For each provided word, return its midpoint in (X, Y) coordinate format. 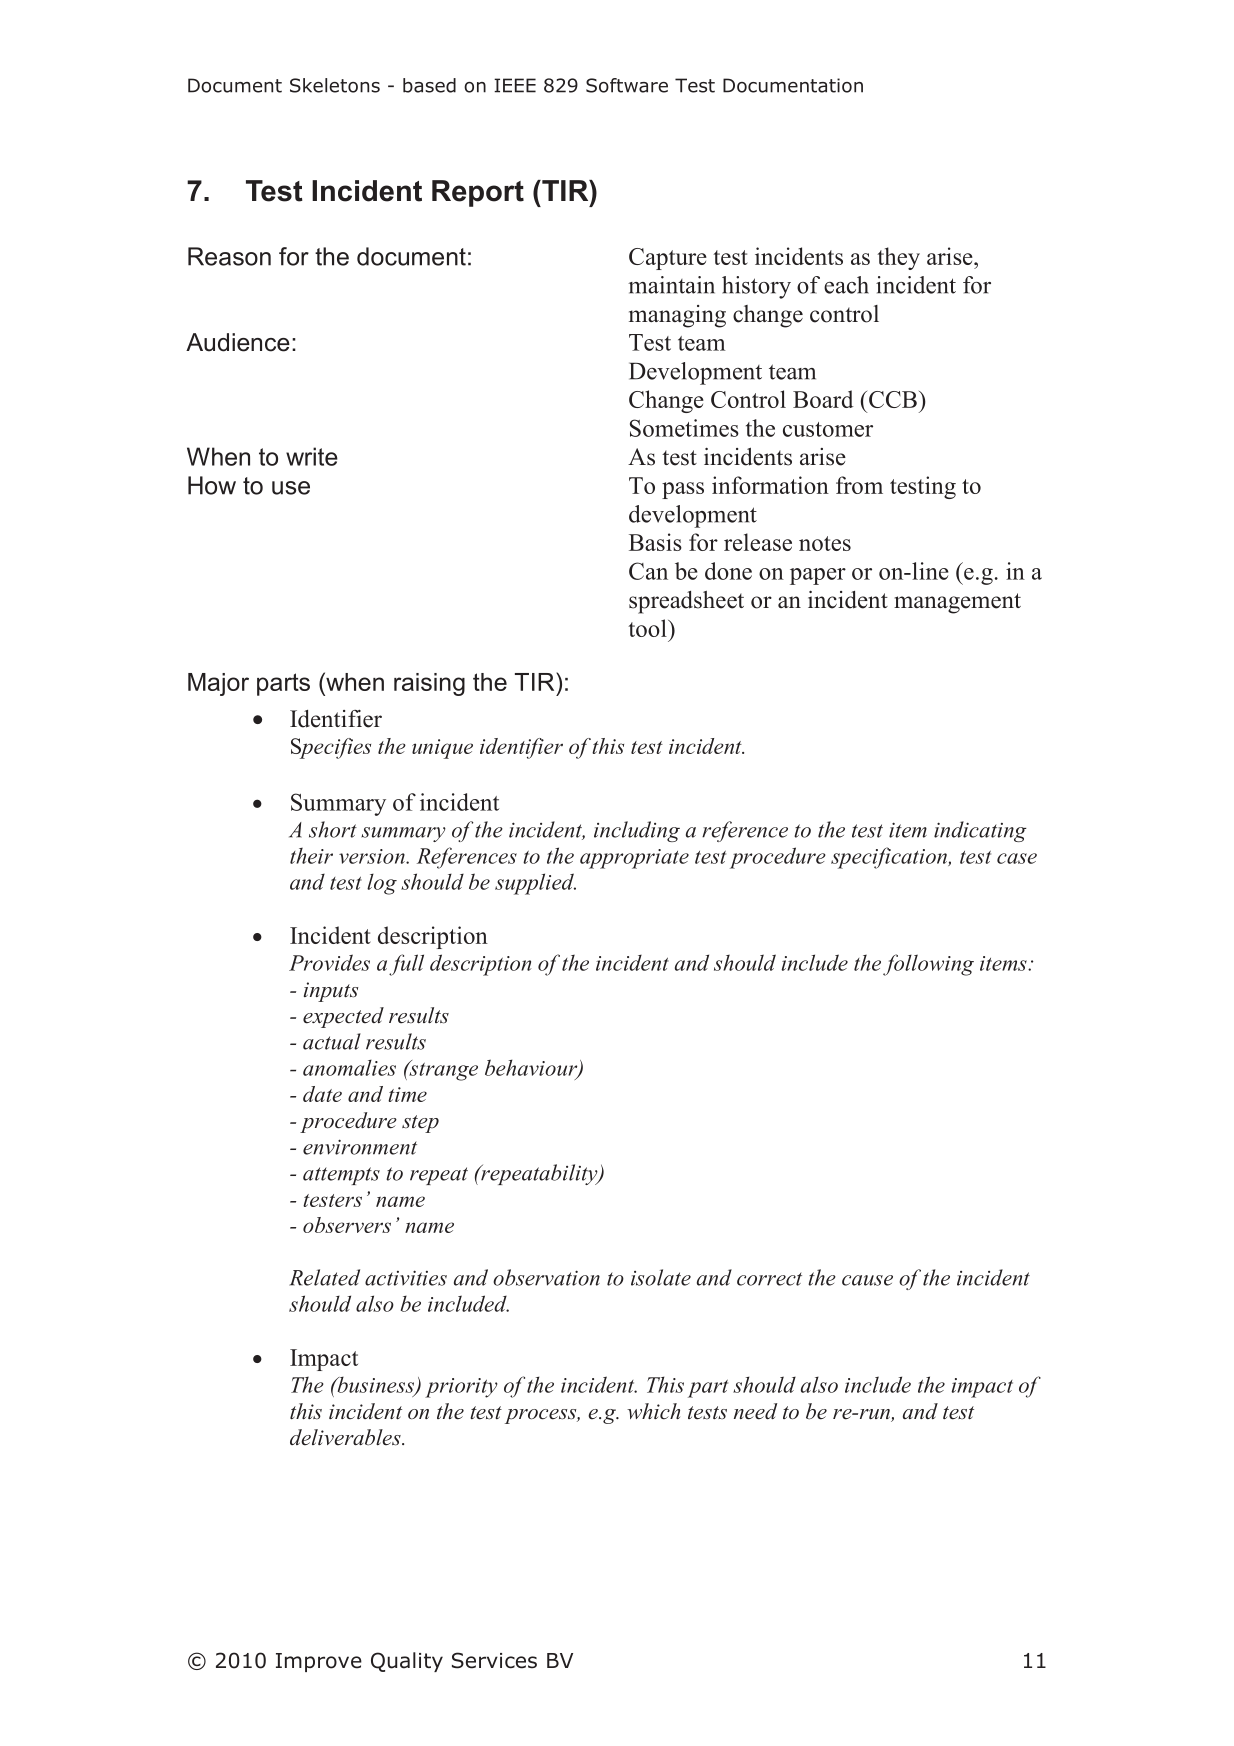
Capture (668, 259)
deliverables (346, 1437)
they (898, 258)
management (957, 603)
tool (648, 628)
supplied (535, 884)
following (928, 965)
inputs (331, 992)
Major (218, 684)
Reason (229, 256)
